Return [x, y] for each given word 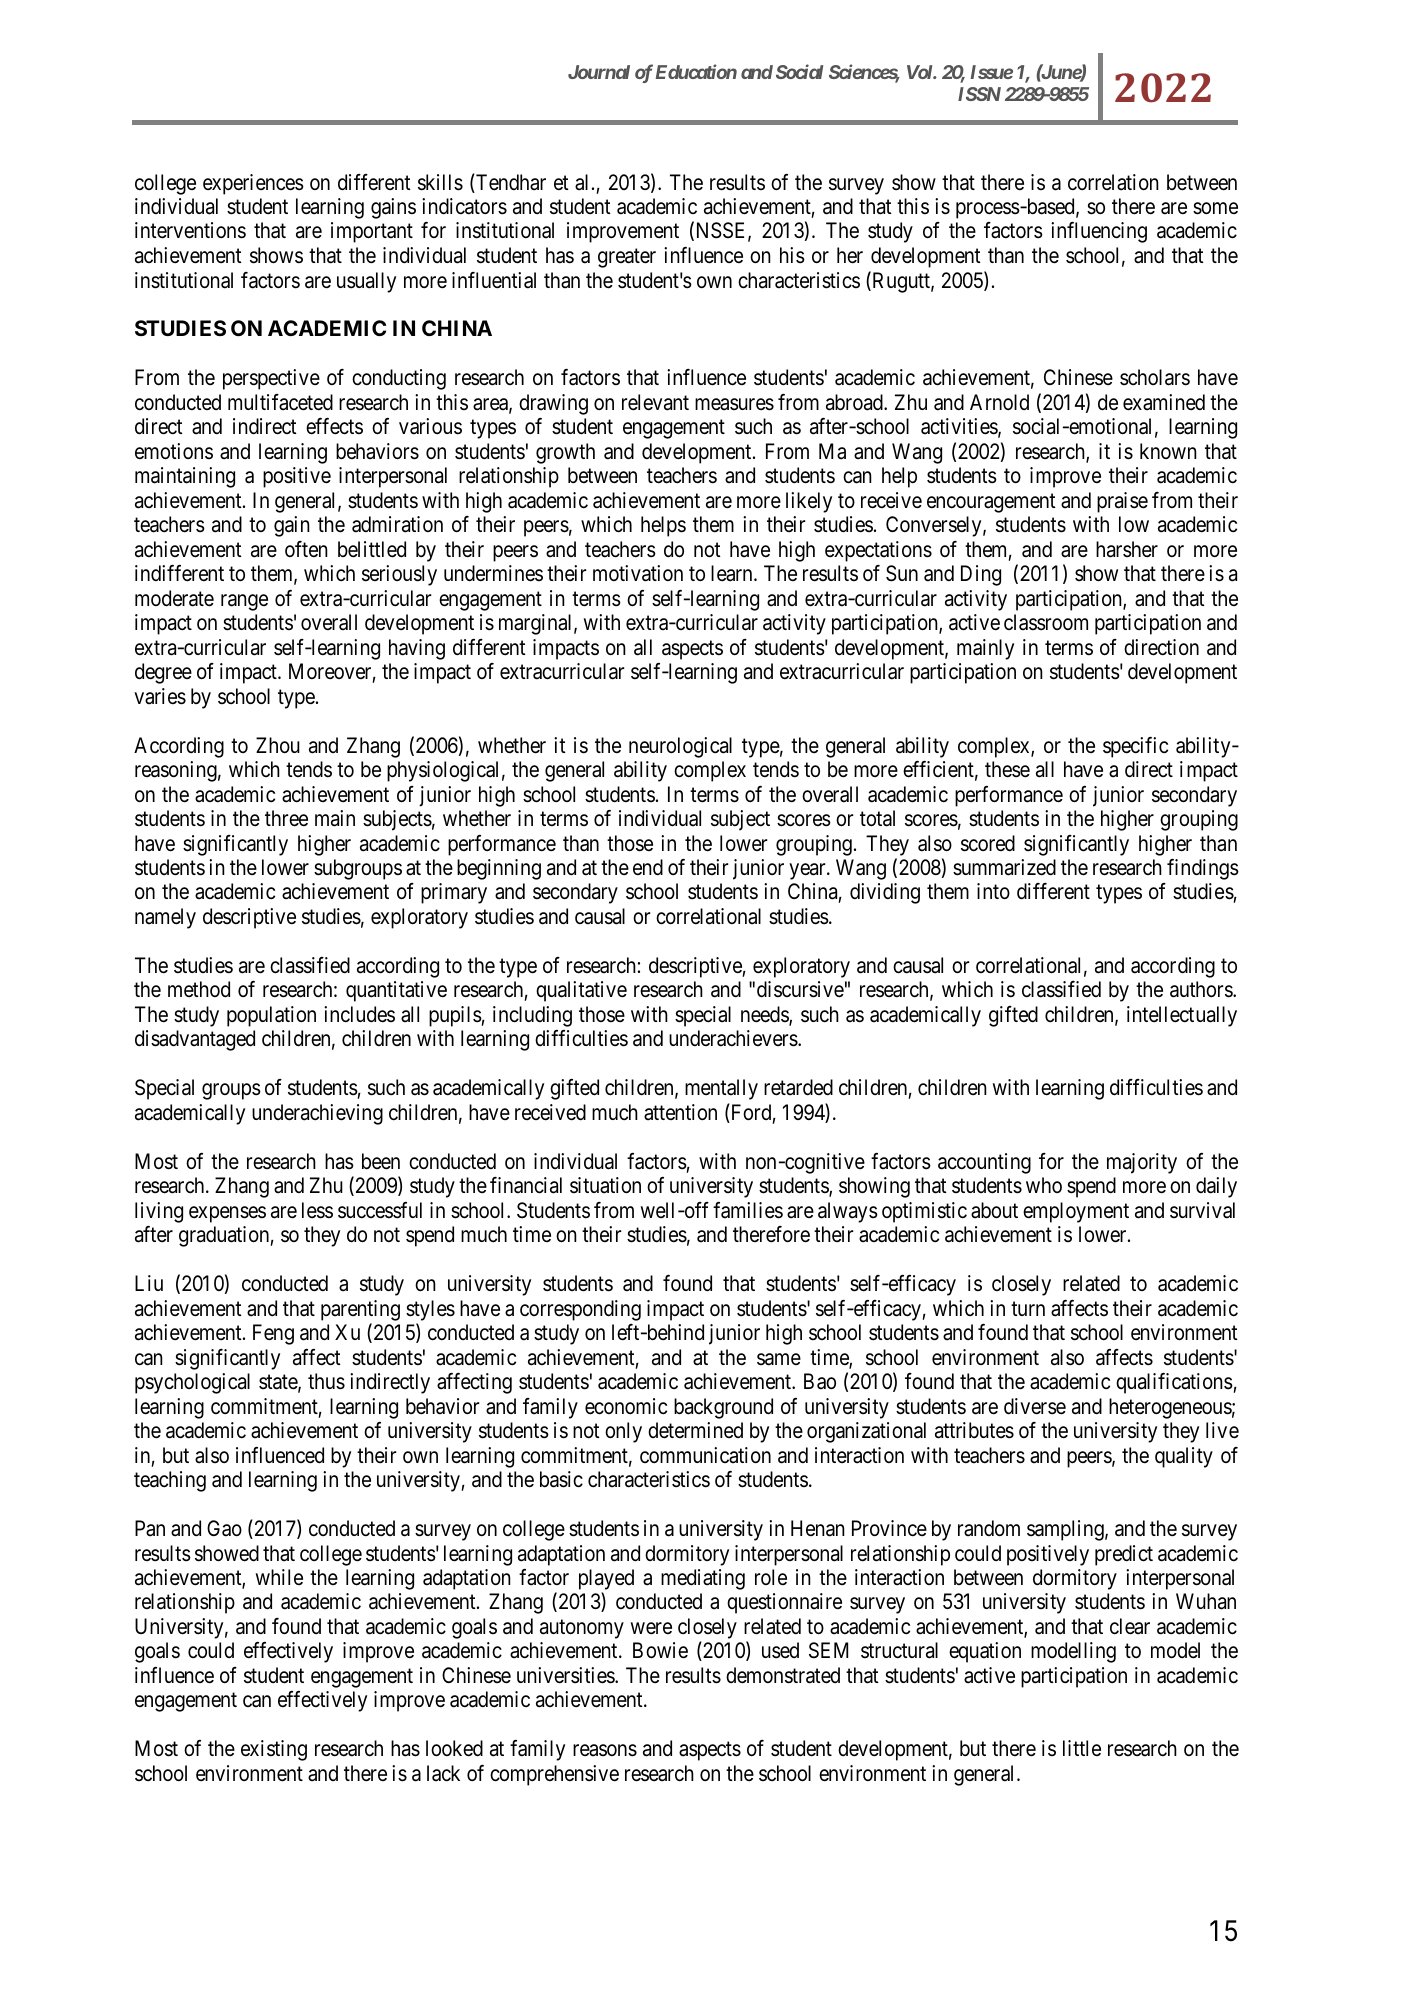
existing [274, 1750]
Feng [273, 1334]
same [779, 1359]
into [993, 891]
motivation [638, 573]
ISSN [979, 94]
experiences [253, 184]
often [306, 549]
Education [696, 71]
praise [1122, 502]
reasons [605, 1751]
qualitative [581, 991]
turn [1028, 1308]
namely [165, 918]
